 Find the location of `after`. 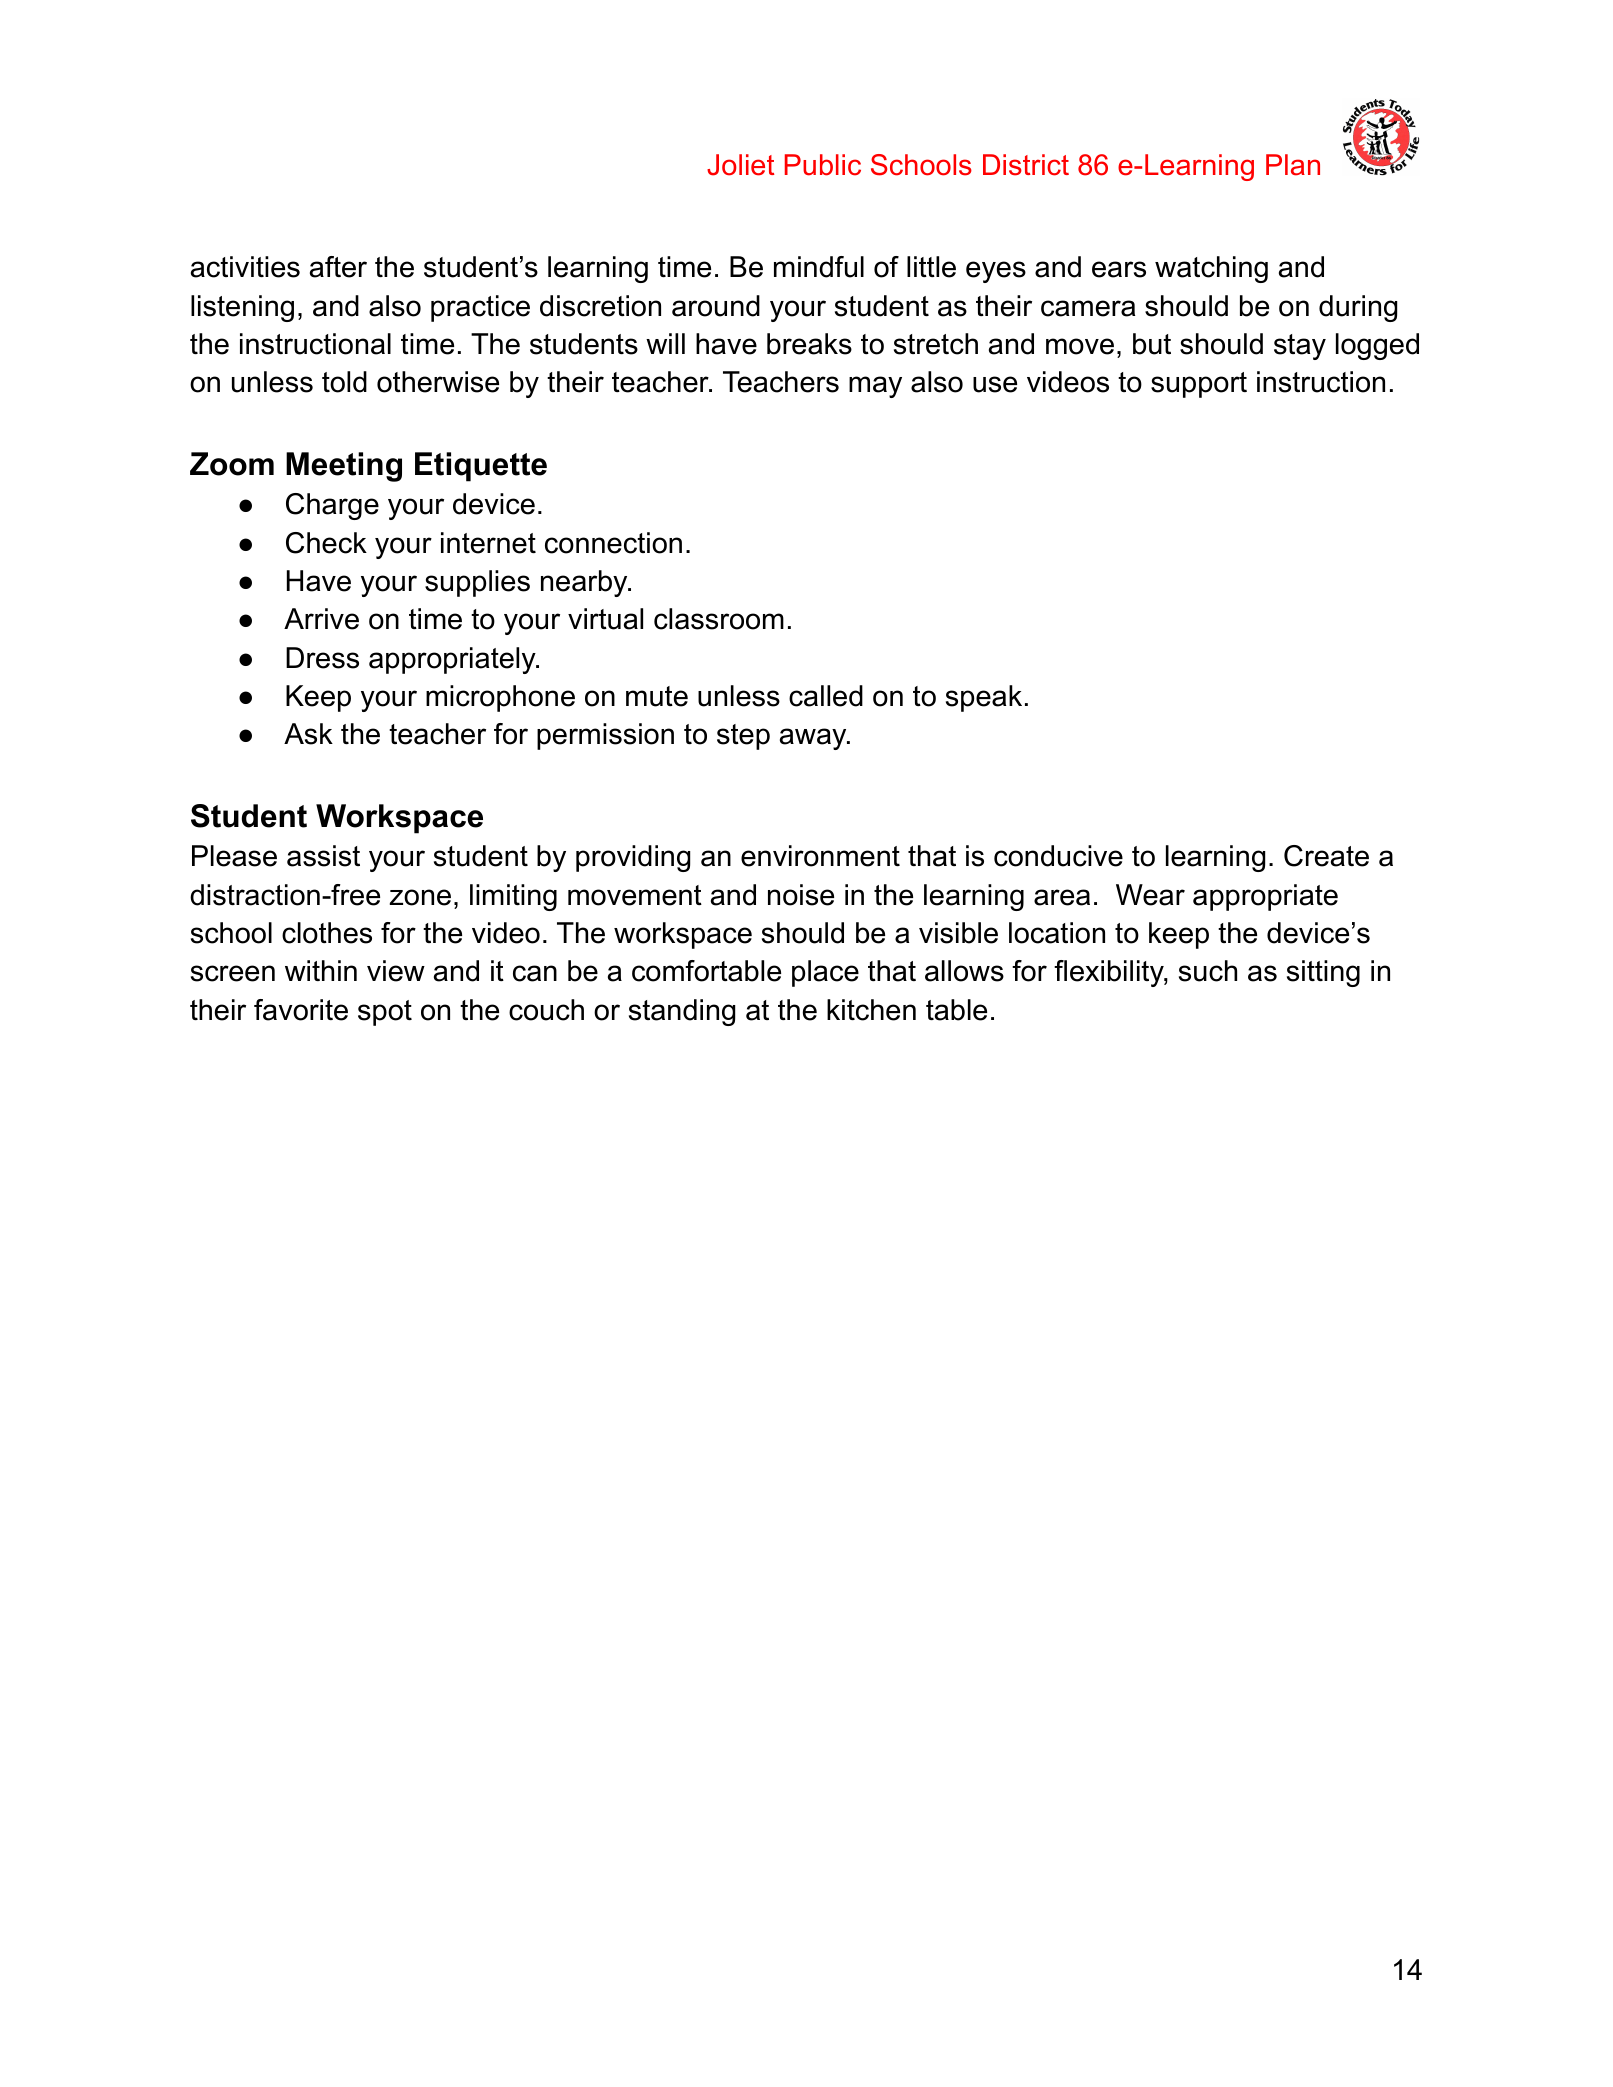

after is located at coordinates (338, 267).
